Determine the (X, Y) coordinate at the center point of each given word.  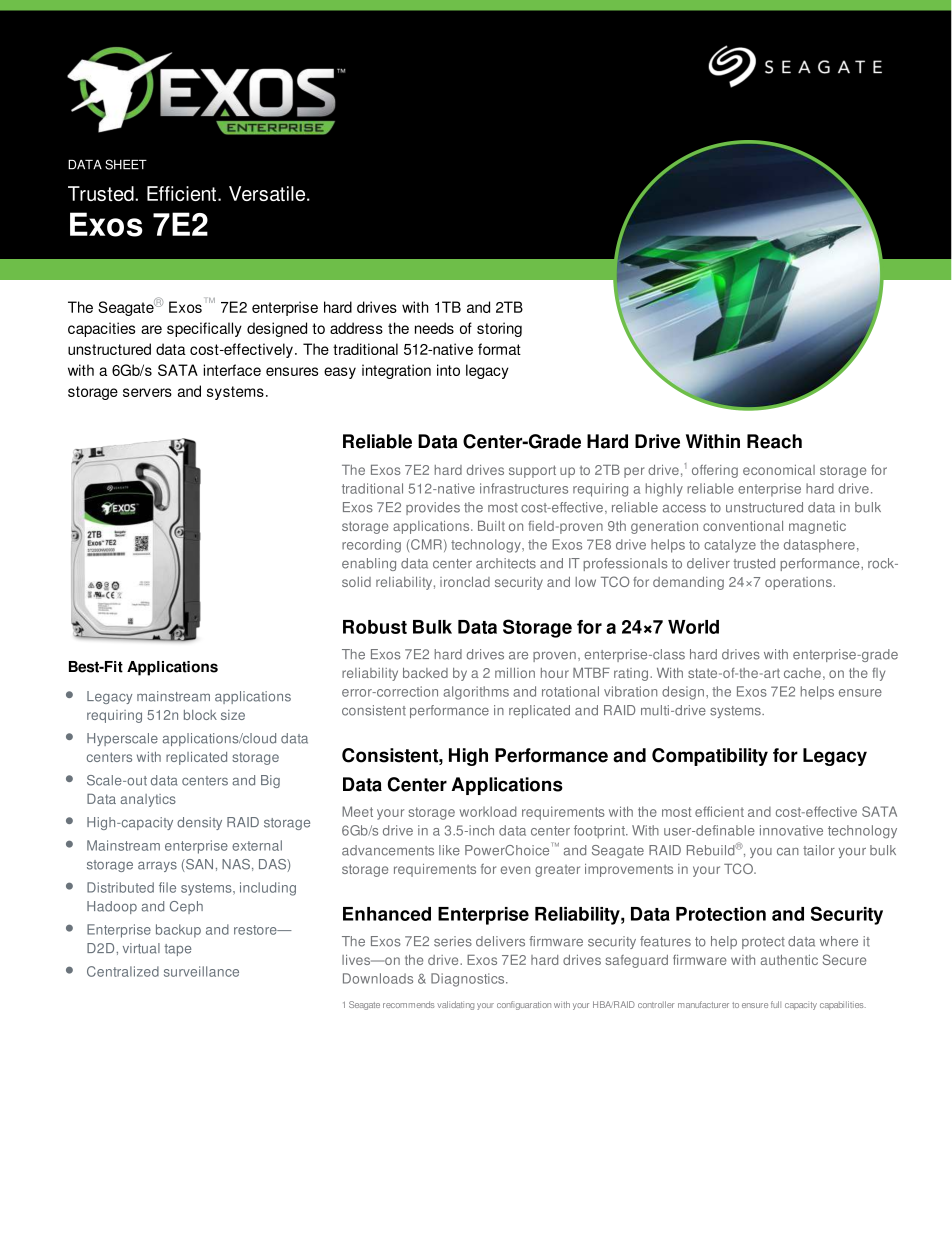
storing (499, 329)
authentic (789, 960)
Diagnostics (469, 980)
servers (147, 392)
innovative (791, 830)
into (448, 370)
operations (799, 583)
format (499, 349)
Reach (774, 441)
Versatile (268, 193)
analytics (148, 800)
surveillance (201, 971)
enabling (369, 564)
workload (488, 811)
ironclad (465, 582)
